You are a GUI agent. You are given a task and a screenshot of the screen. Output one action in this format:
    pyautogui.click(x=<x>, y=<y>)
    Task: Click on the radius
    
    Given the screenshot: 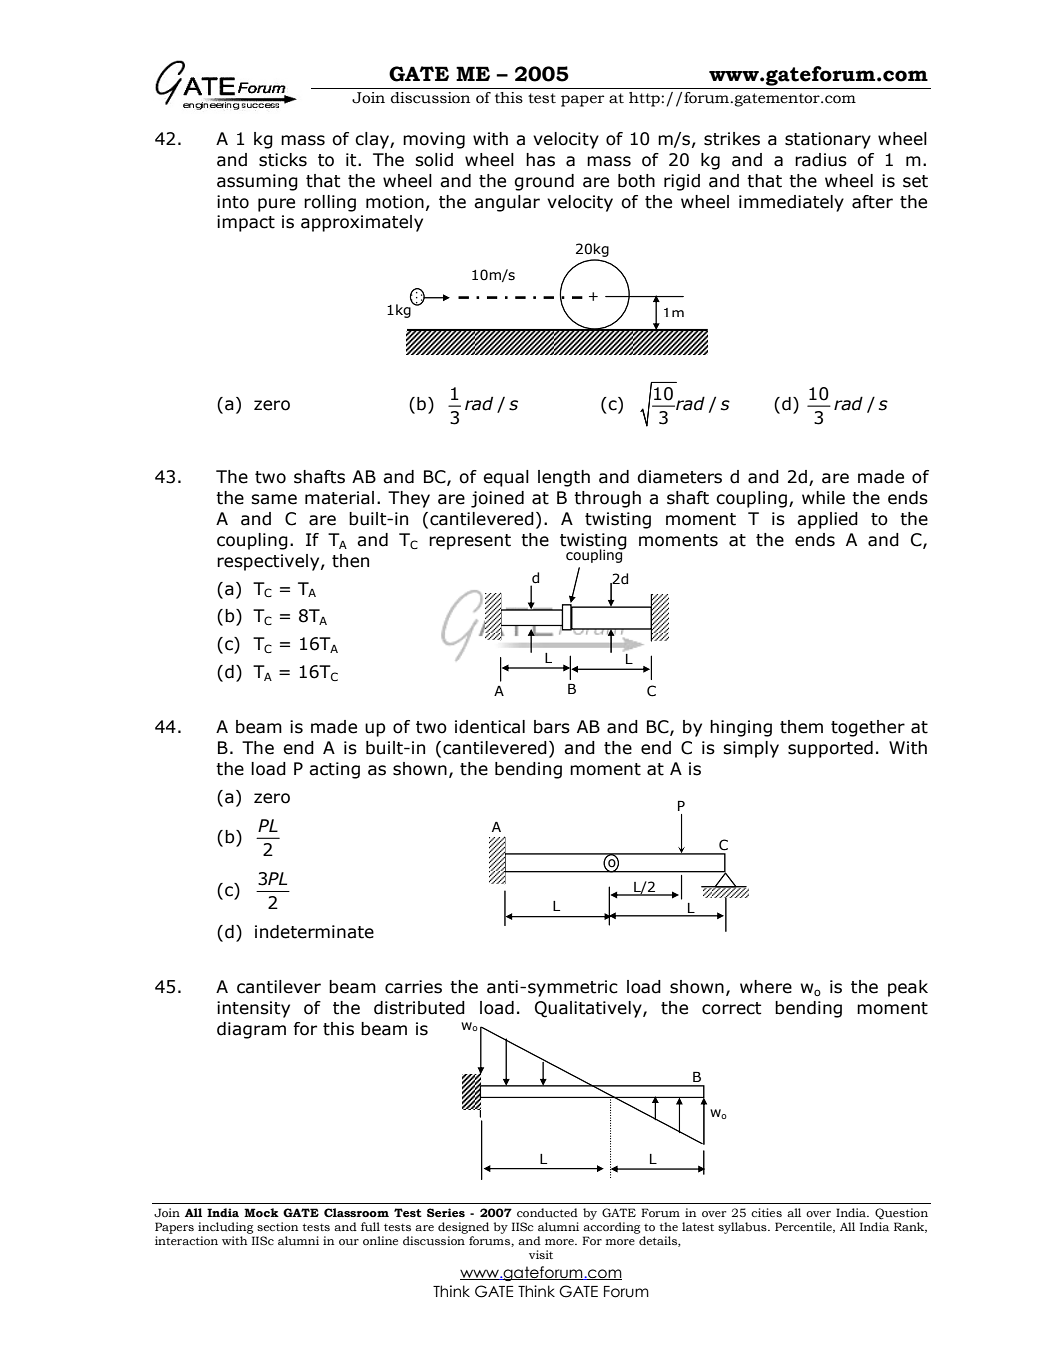 What is the action you would take?
    pyautogui.click(x=821, y=160)
